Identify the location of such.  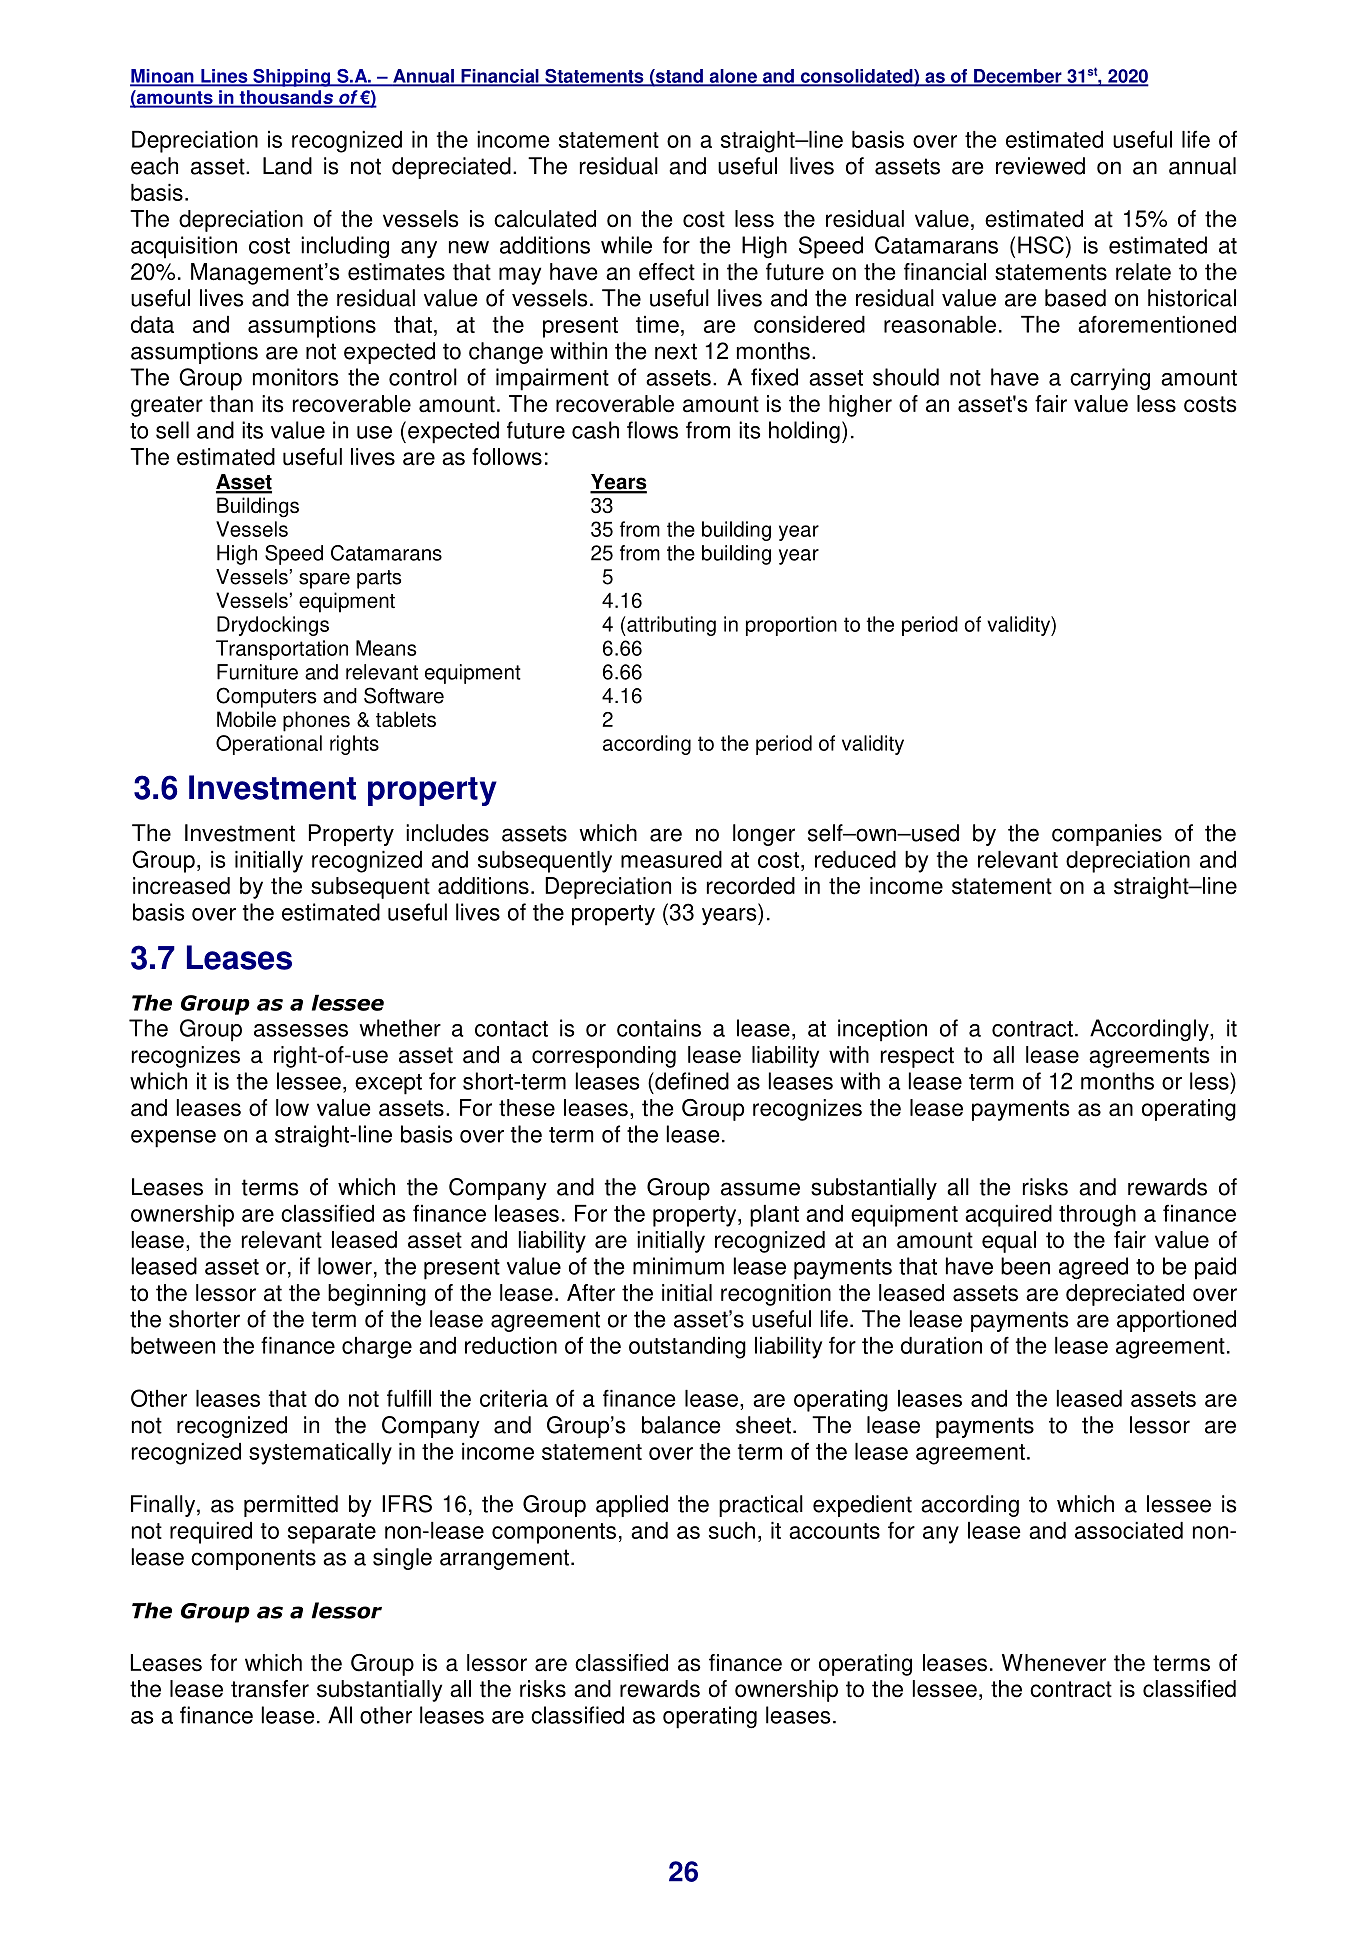
(732, 1530).
